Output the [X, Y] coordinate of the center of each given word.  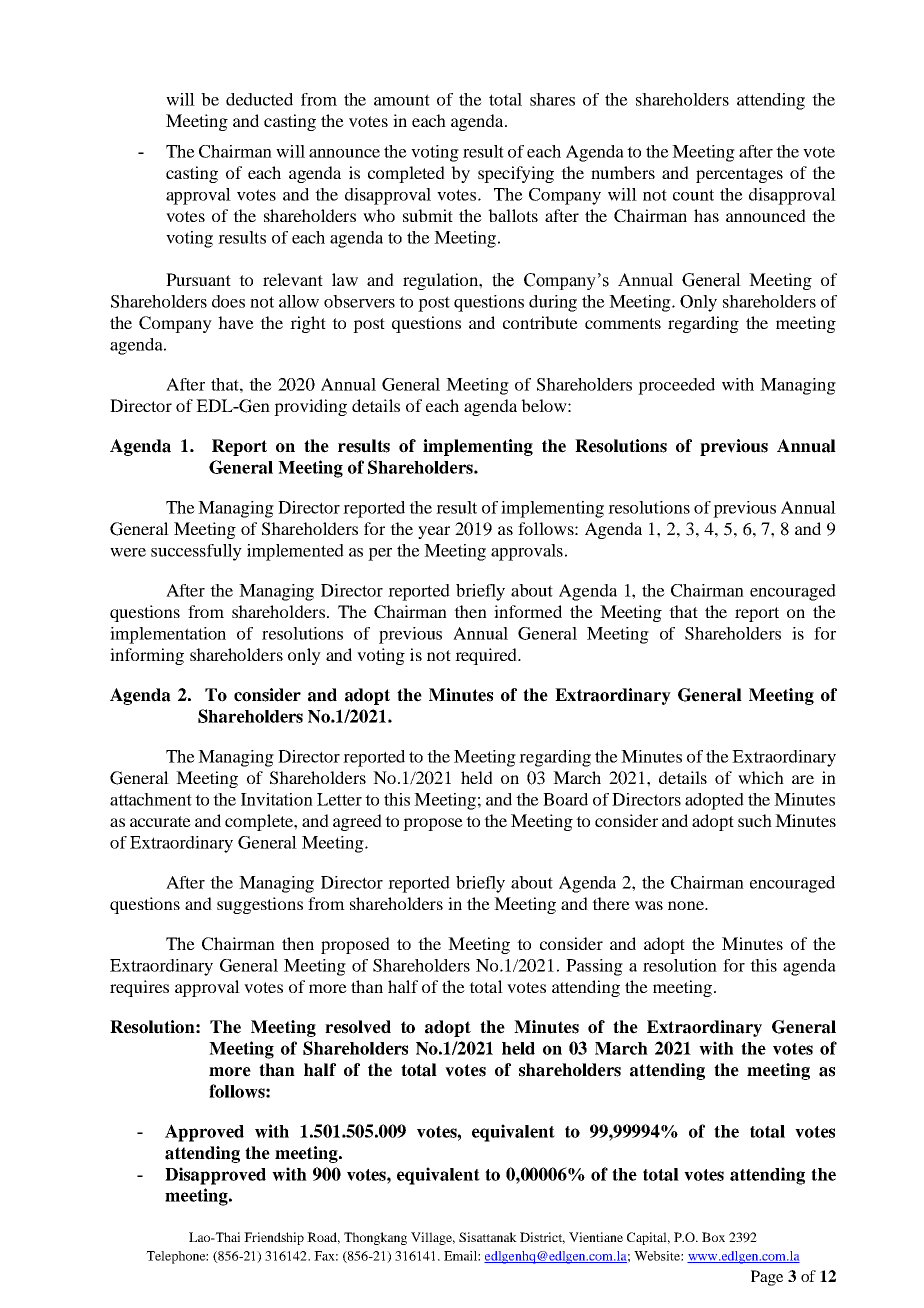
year [434, 532]
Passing [594, 967]
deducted [259, 99]
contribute [540, 322]
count [693, 195]
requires [139, 988]
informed [528, 611]
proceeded [676, 386]
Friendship [274, 1238]
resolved [358, 1027]
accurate [160, 821]
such [755, 820]
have [236, 322]
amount [402, 100]
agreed [357, 822]
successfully [196, 552]
